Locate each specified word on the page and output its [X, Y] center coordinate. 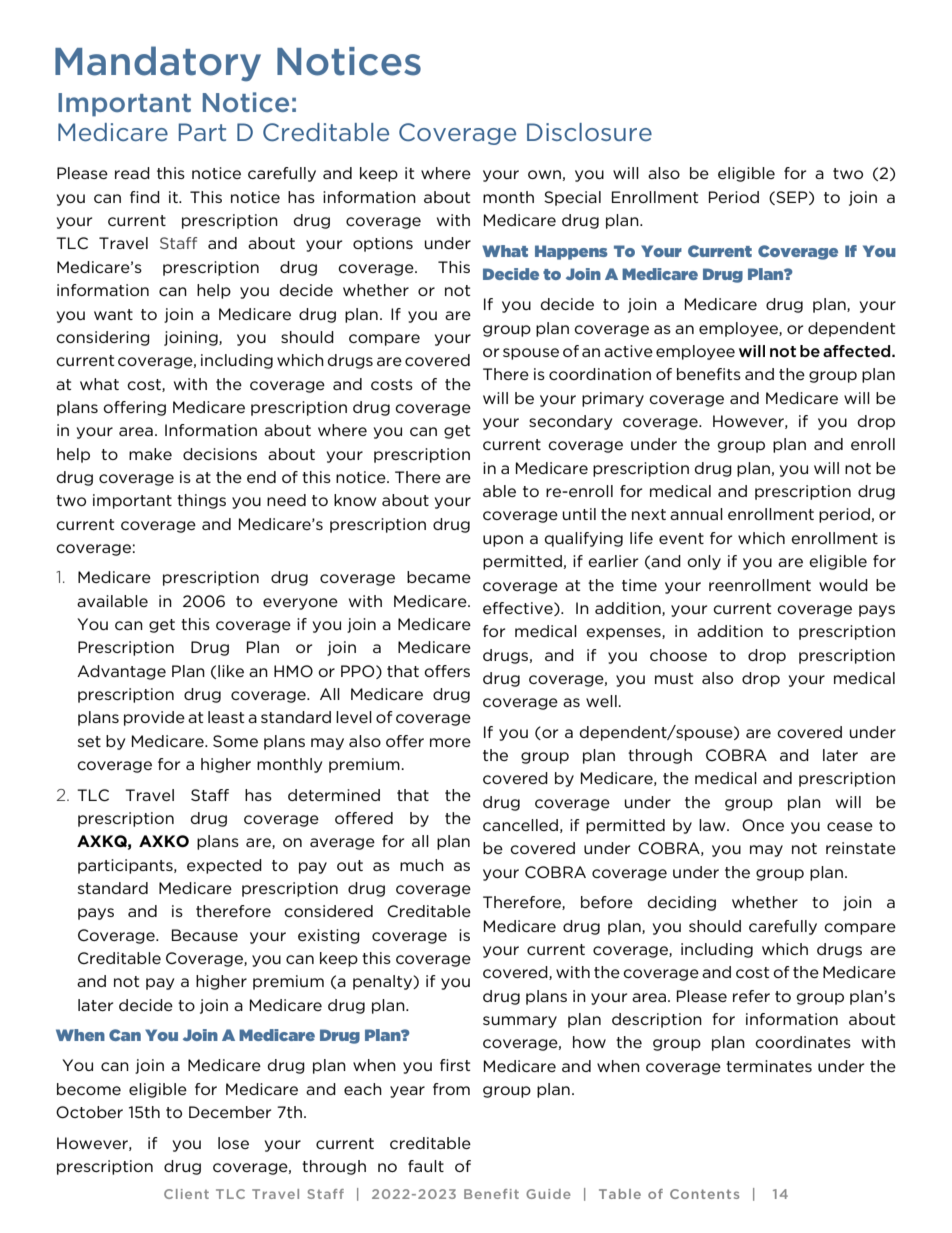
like [231, 671]
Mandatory [158, 64]
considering [103, 338]
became [439, 577]
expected [224, 866]
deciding [682, 903]
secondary [570, 422]
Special [572, 198]
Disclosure [589, 132]
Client [186, 1194]
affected [858, 351]
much [422, 865]
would [843, 585]
